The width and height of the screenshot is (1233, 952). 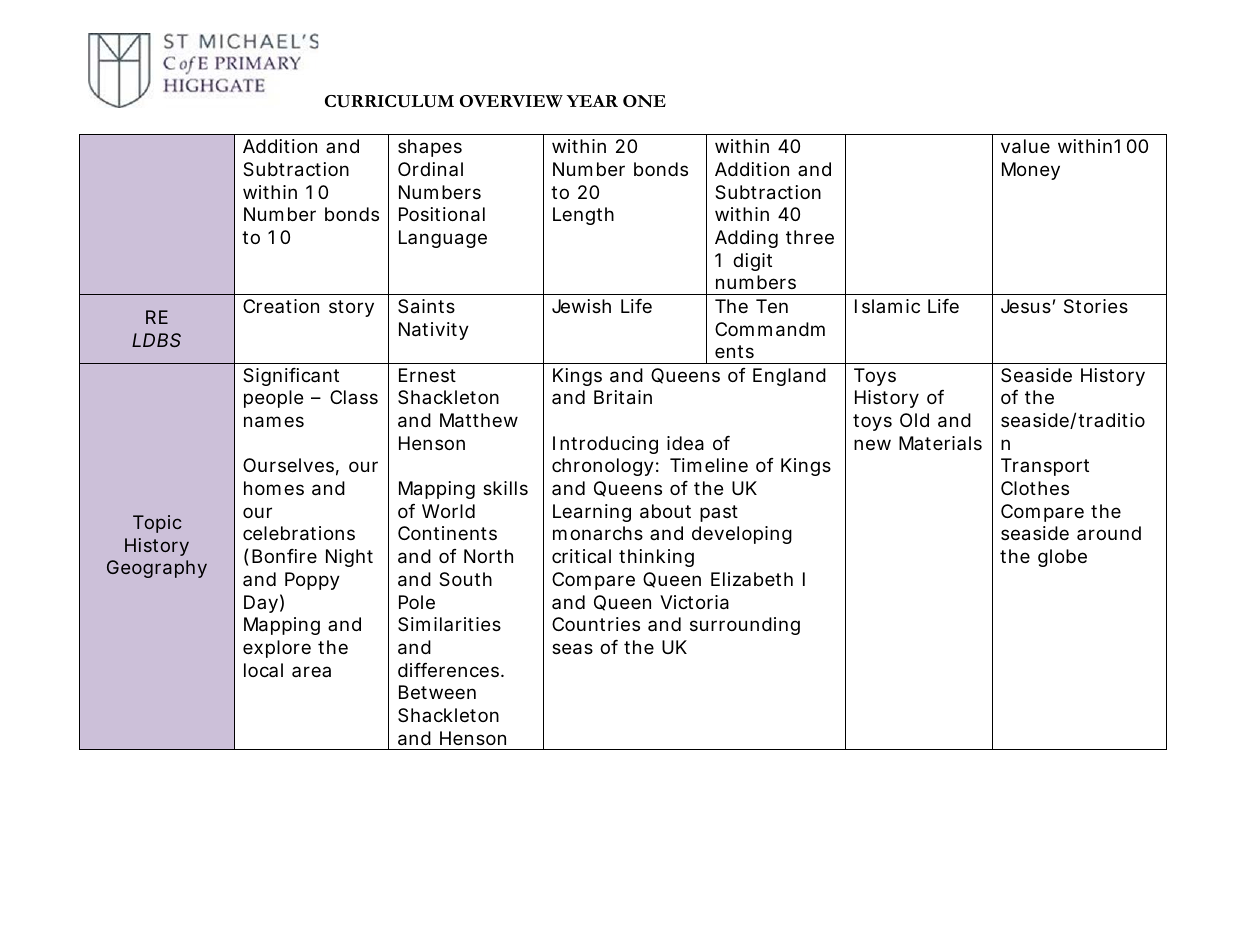 I want to click on Nativity, so click(x=433, y=331).
